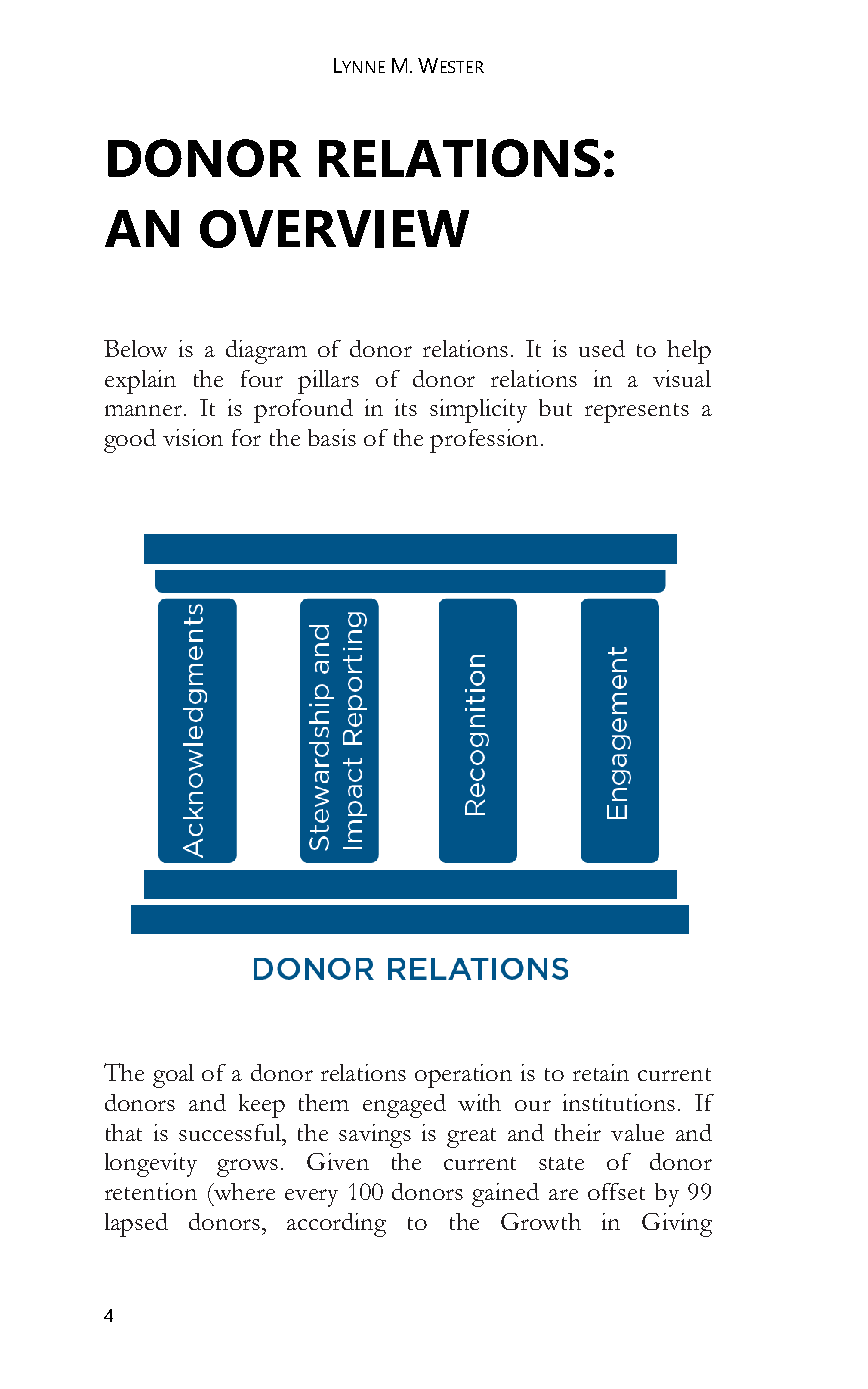  Describe the element at coordinates (135, 348) in the screenshot. I see `Below` at that location.
